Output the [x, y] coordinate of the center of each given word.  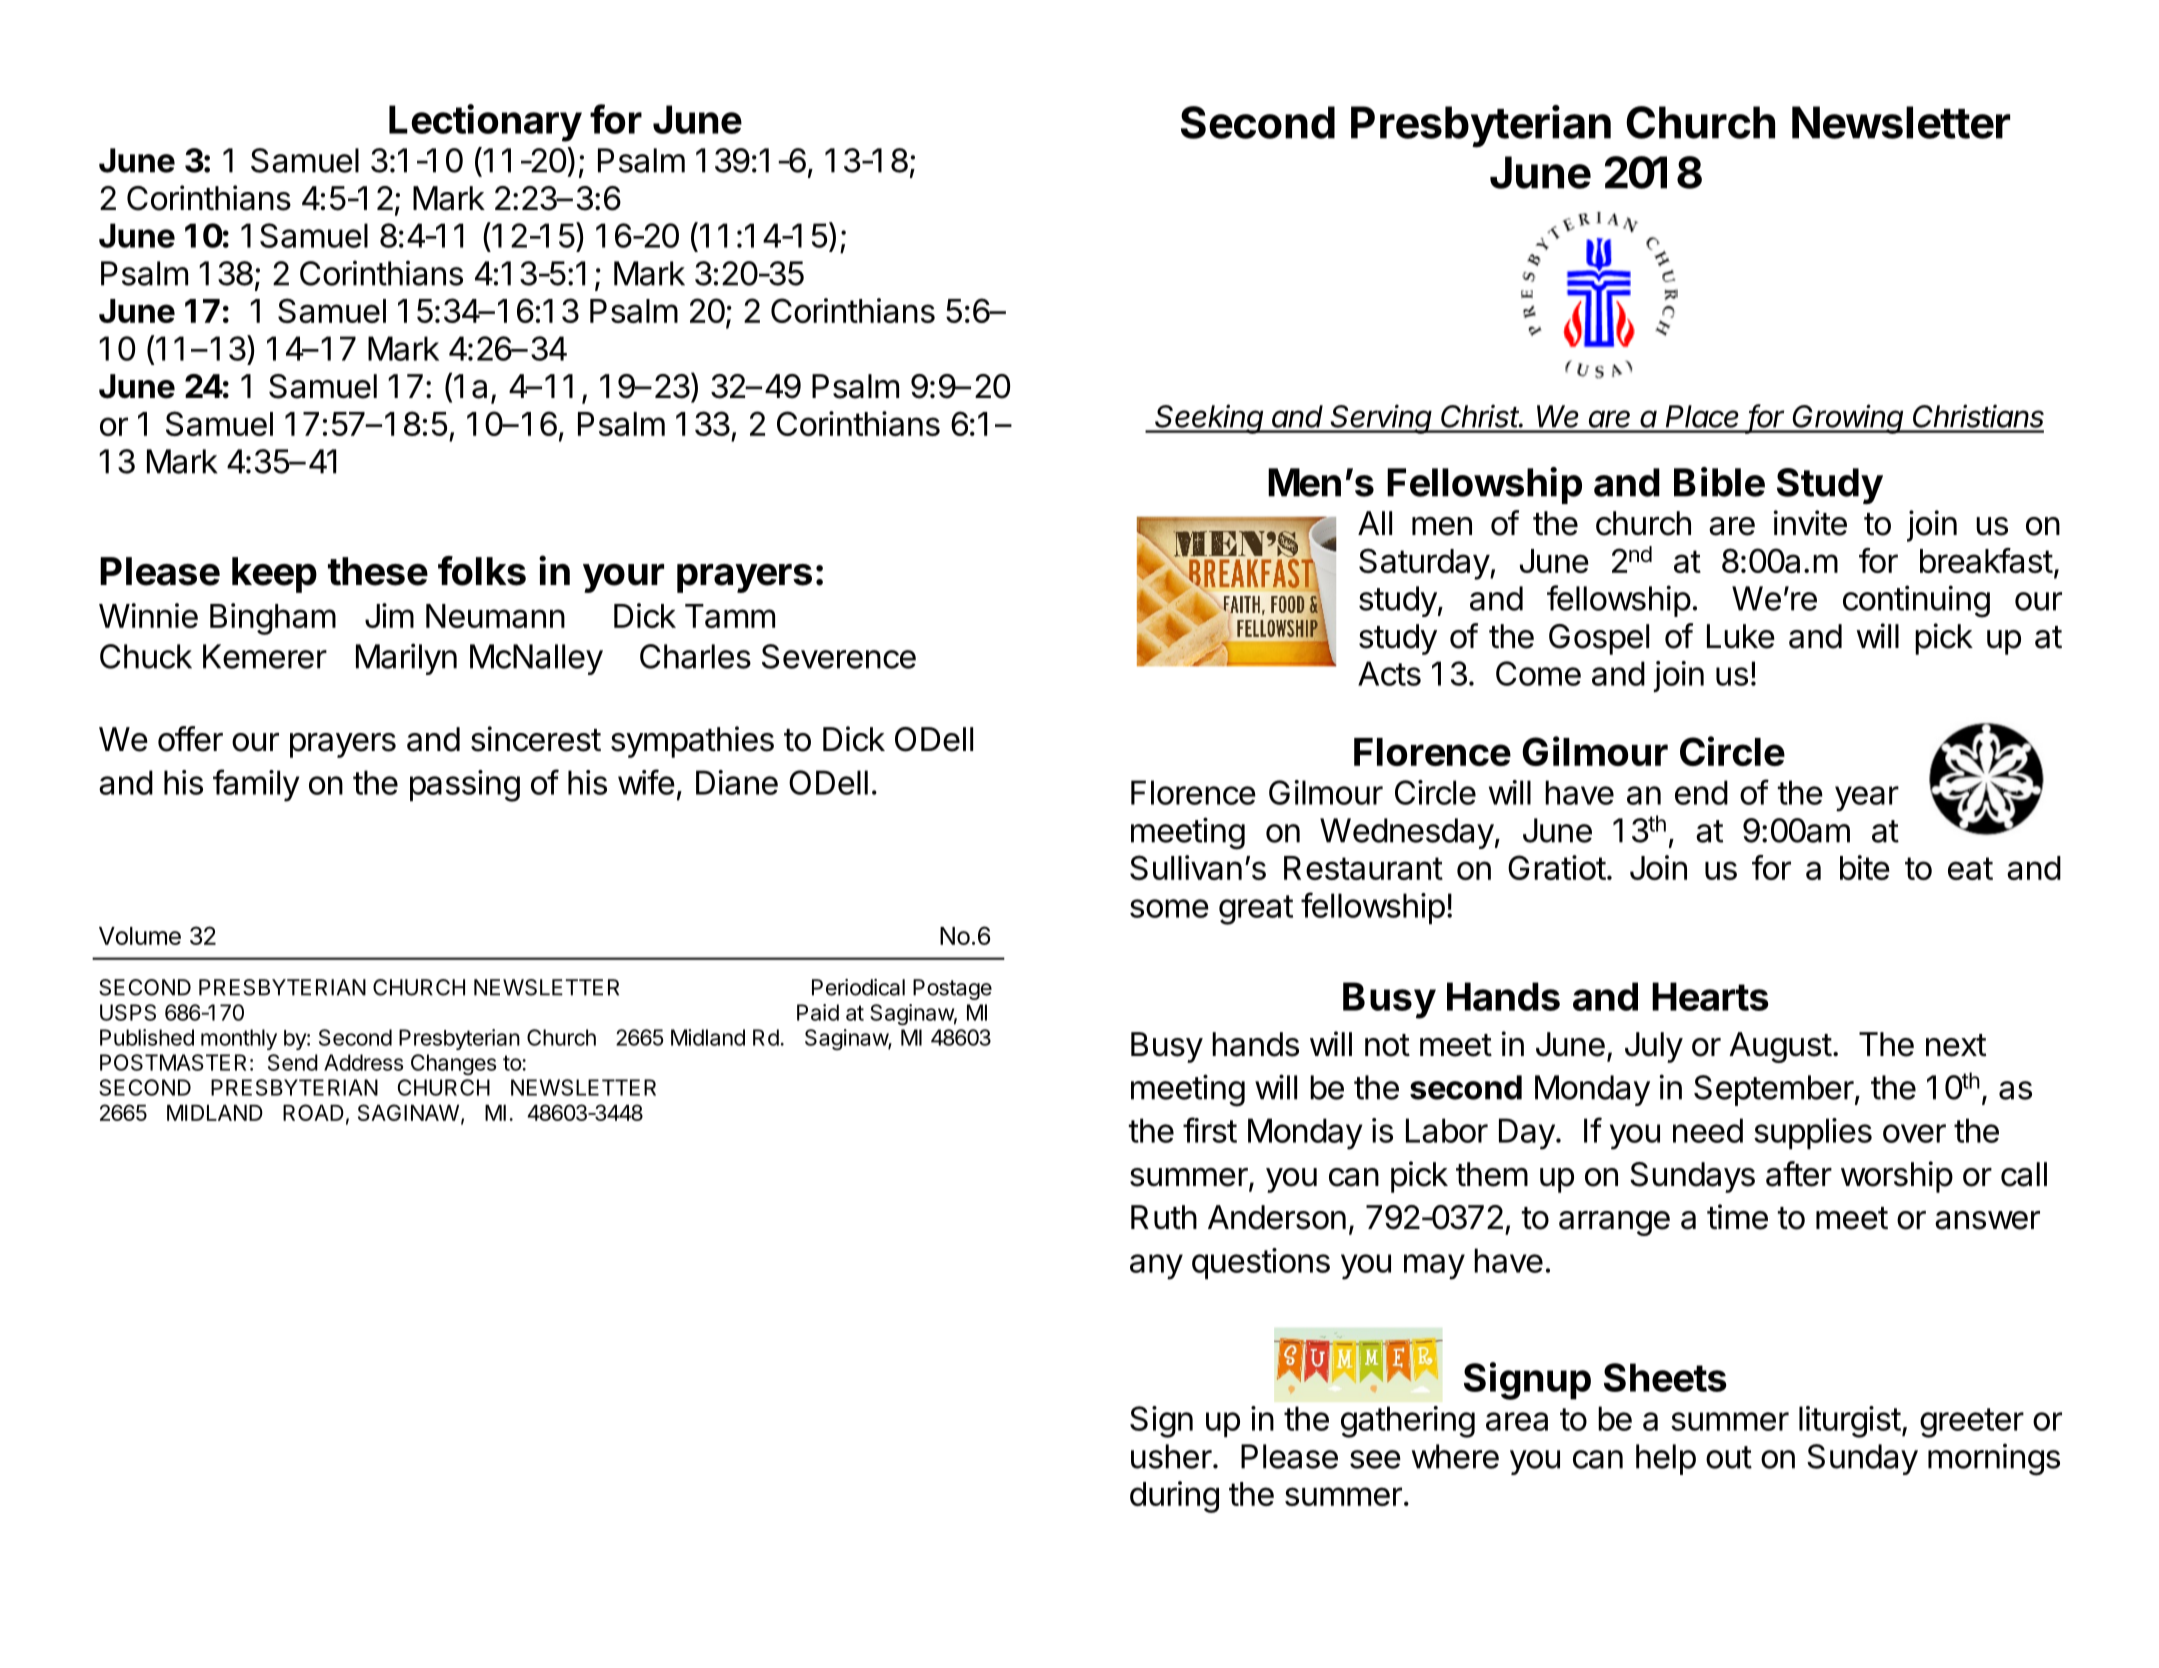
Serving [1382, 419]
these [378, 571]
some [1169, 908]
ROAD [313, 1112]
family [256, 785]
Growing [1849, 419]
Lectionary [485, 123]
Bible [1719, 482]
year [1867, 799]
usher [1171, 1456]
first [1210, 1130]
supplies [1813, 1133]
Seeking [1210, 419]
